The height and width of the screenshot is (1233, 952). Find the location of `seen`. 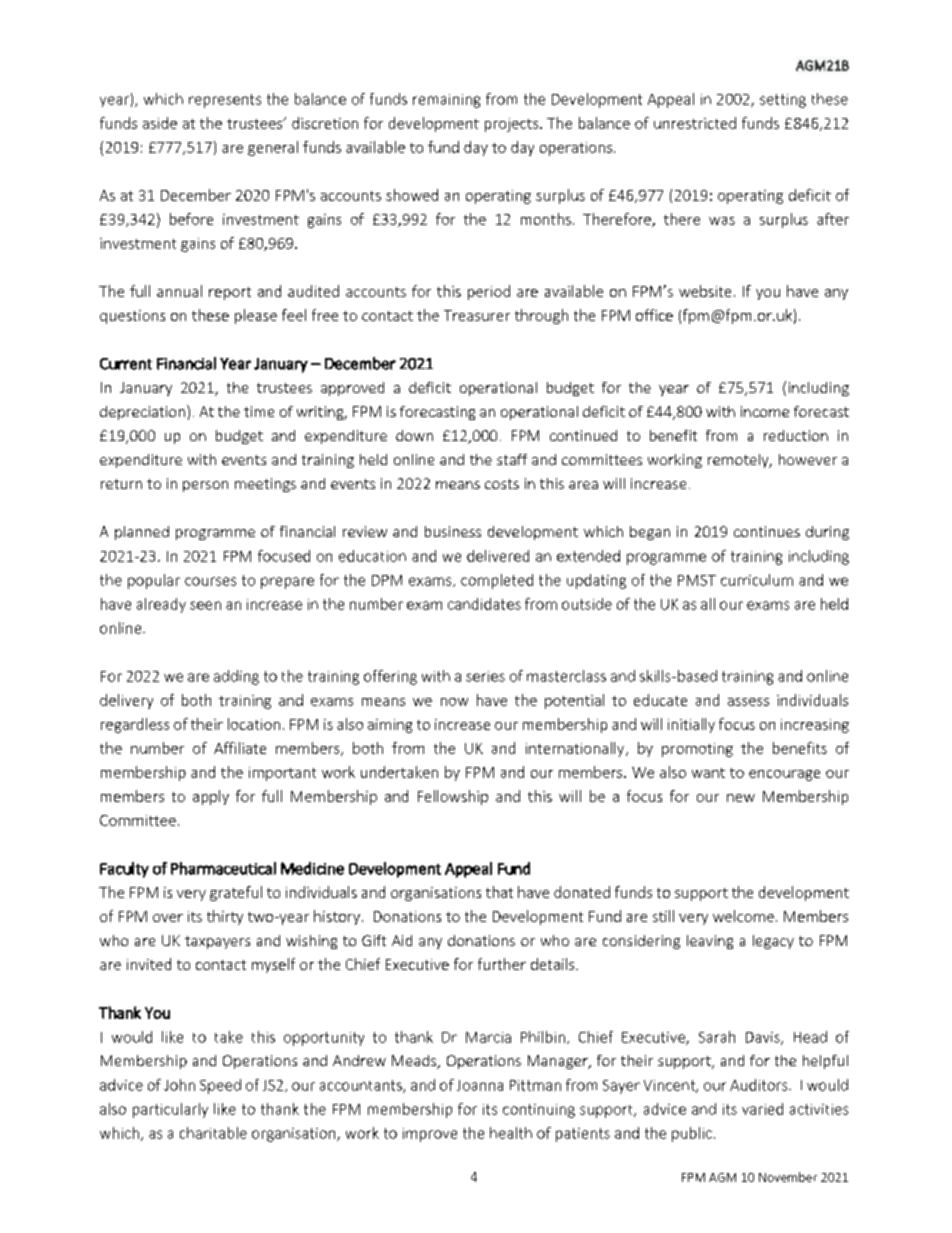

seen is located at coordinates (205, 605).
